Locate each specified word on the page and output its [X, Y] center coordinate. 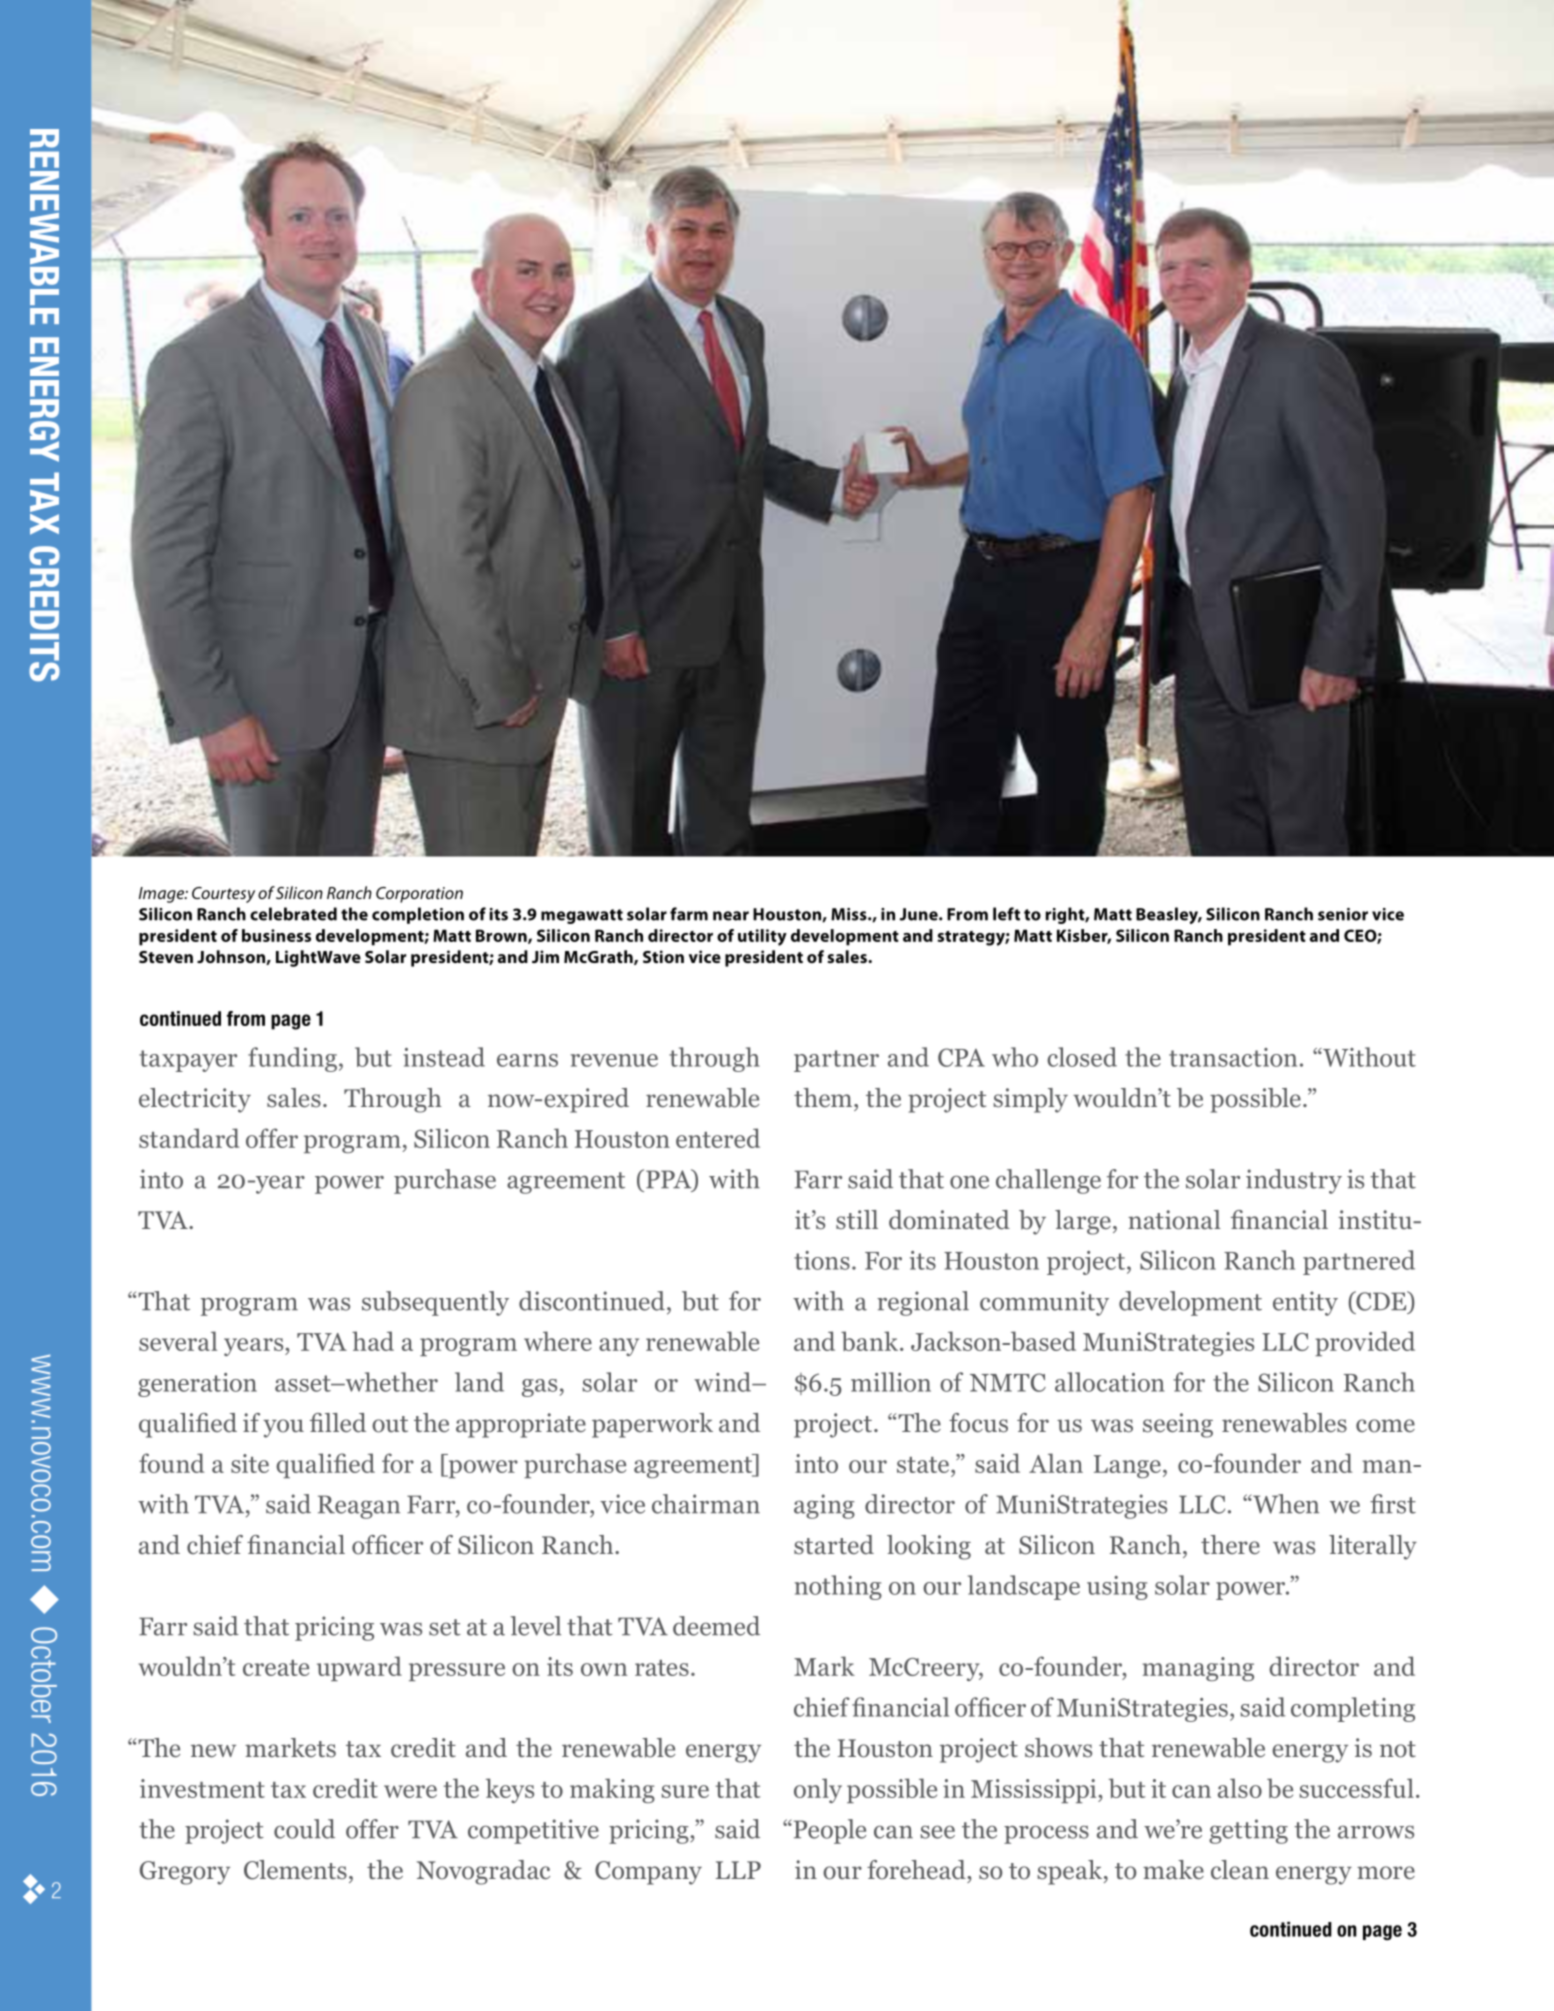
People [828, 1831]
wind [723, 1382]
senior [1343, 914]
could [304, 1829]
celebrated [293, 914]
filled [338, 1423]
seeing [1178, 1425]
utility [762, 937]
